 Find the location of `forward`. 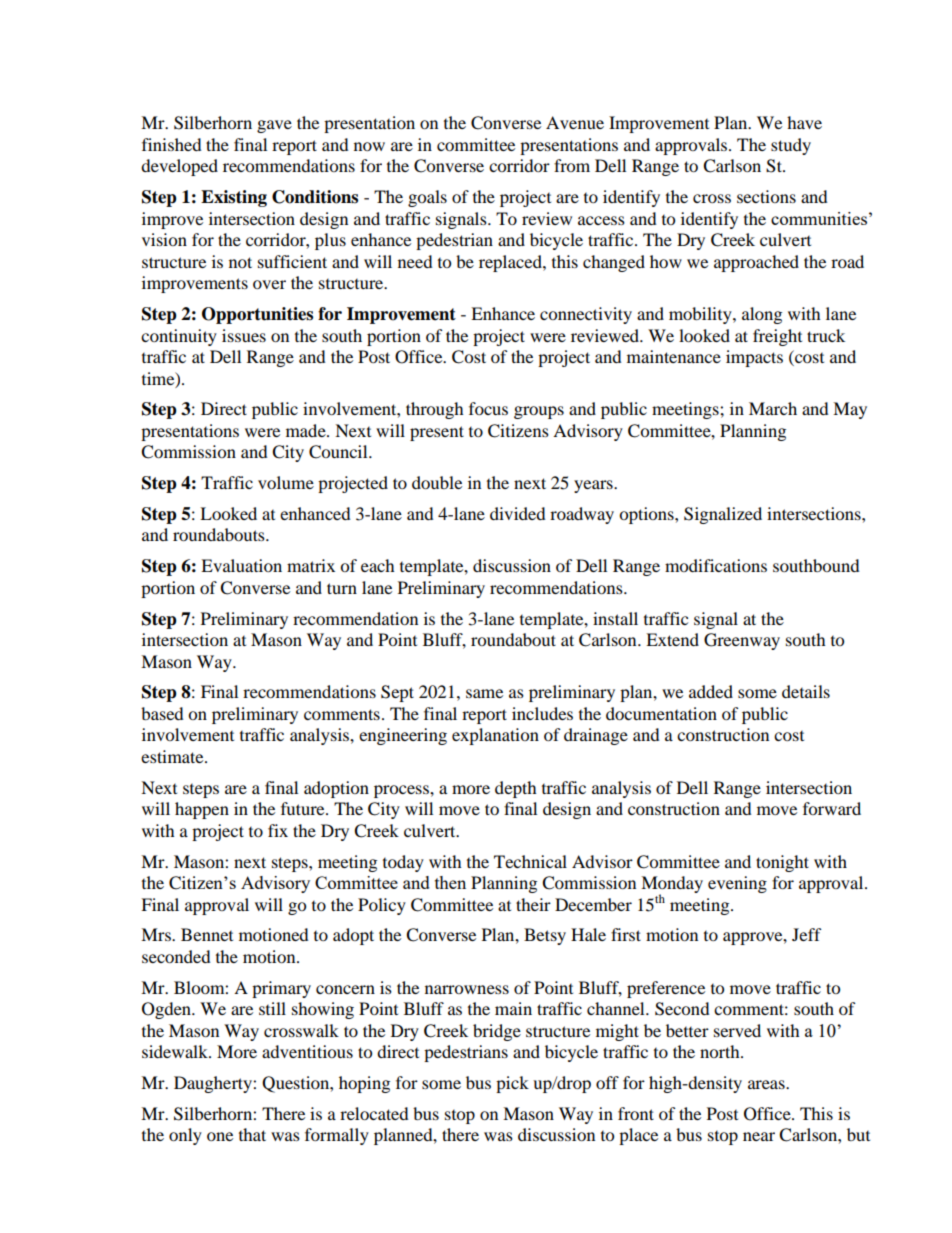

forward is located at coordinates (832, 808).
